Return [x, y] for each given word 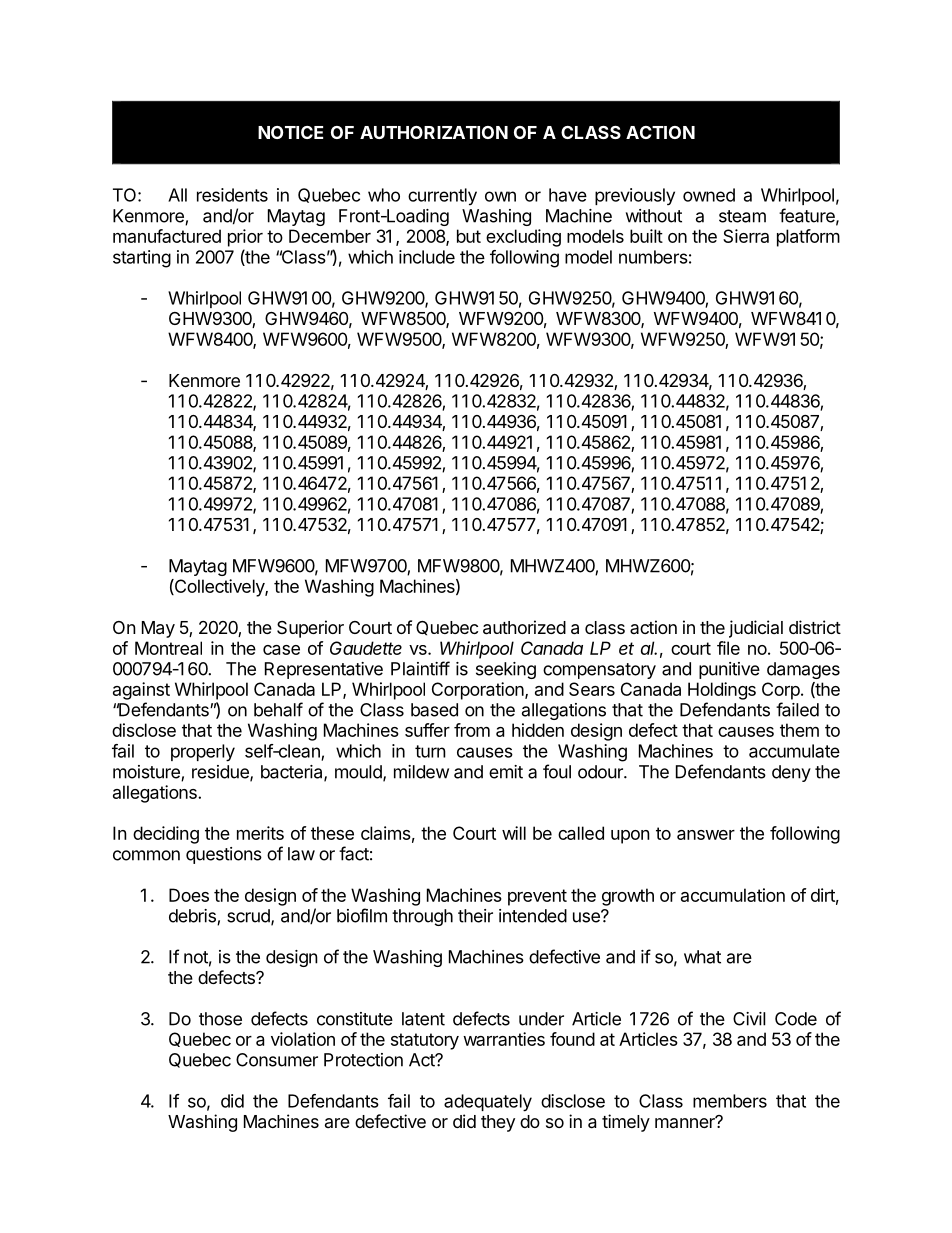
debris [193, 917]
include [427, 257]
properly [203, 753]
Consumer [277, 1060]
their [475, 916]
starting [142, 259]
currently [442, 197]
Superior [310, 629]
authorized [524, 627]
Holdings [722, 691]
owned [709, 195]
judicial [756, 629]
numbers [653, 257]
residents [232, 195]
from [472, 730]
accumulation [733, 895]
